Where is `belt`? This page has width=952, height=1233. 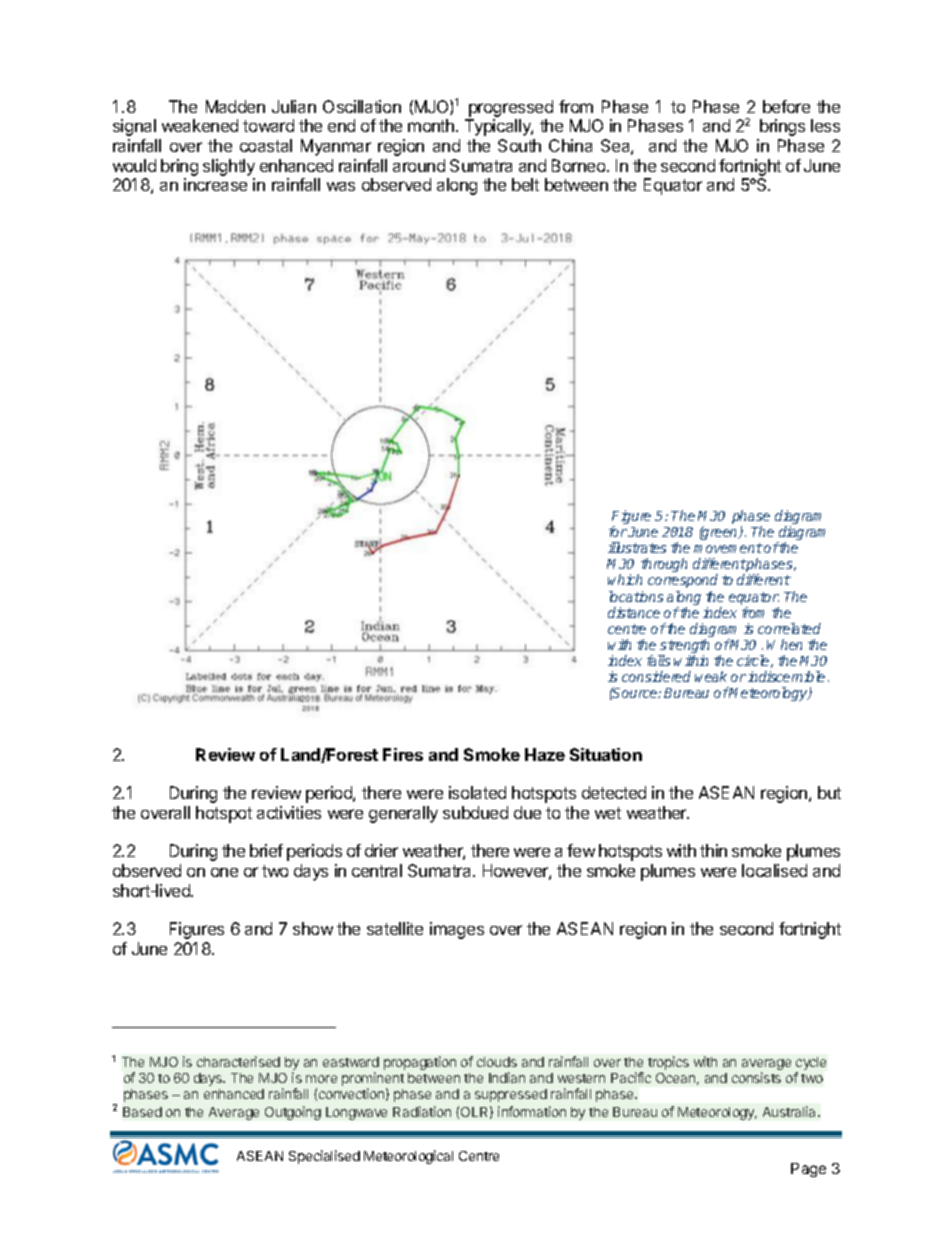
belt is located at coordinates (525, 184).
